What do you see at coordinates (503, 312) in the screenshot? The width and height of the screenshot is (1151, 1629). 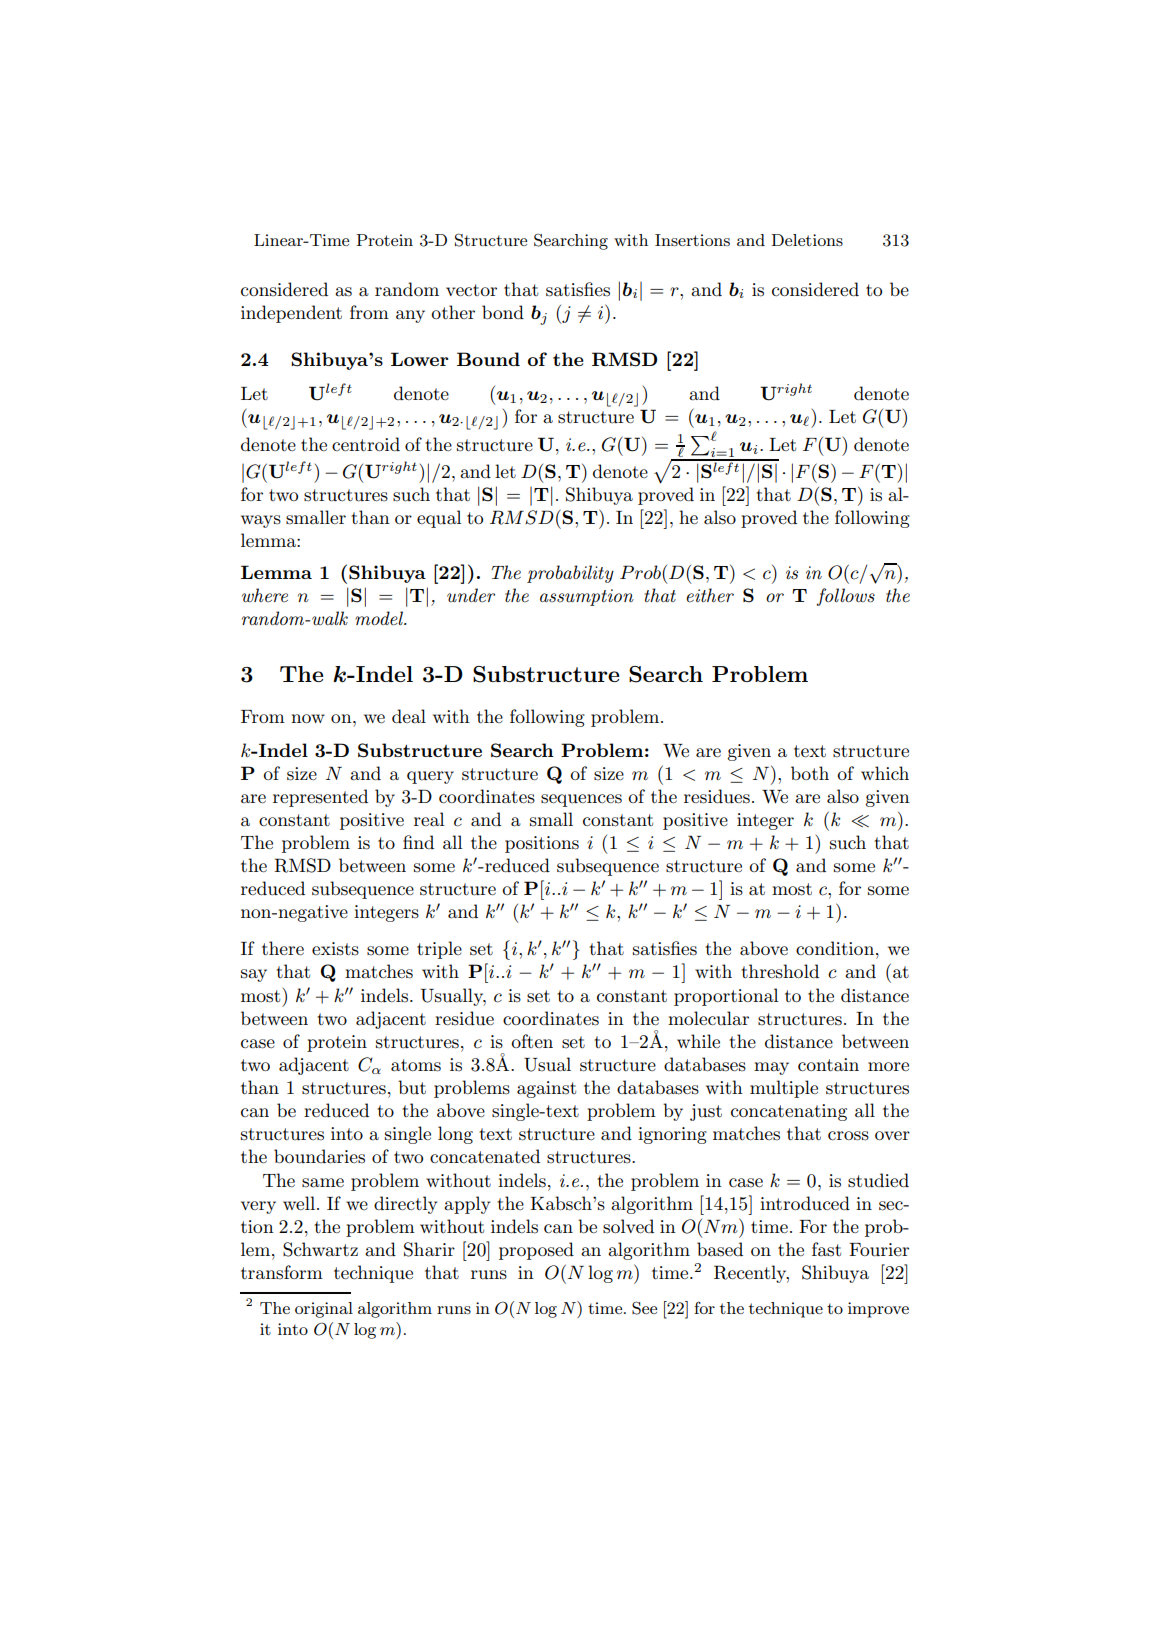 I see `bond` at bounding box center [503, 312].
